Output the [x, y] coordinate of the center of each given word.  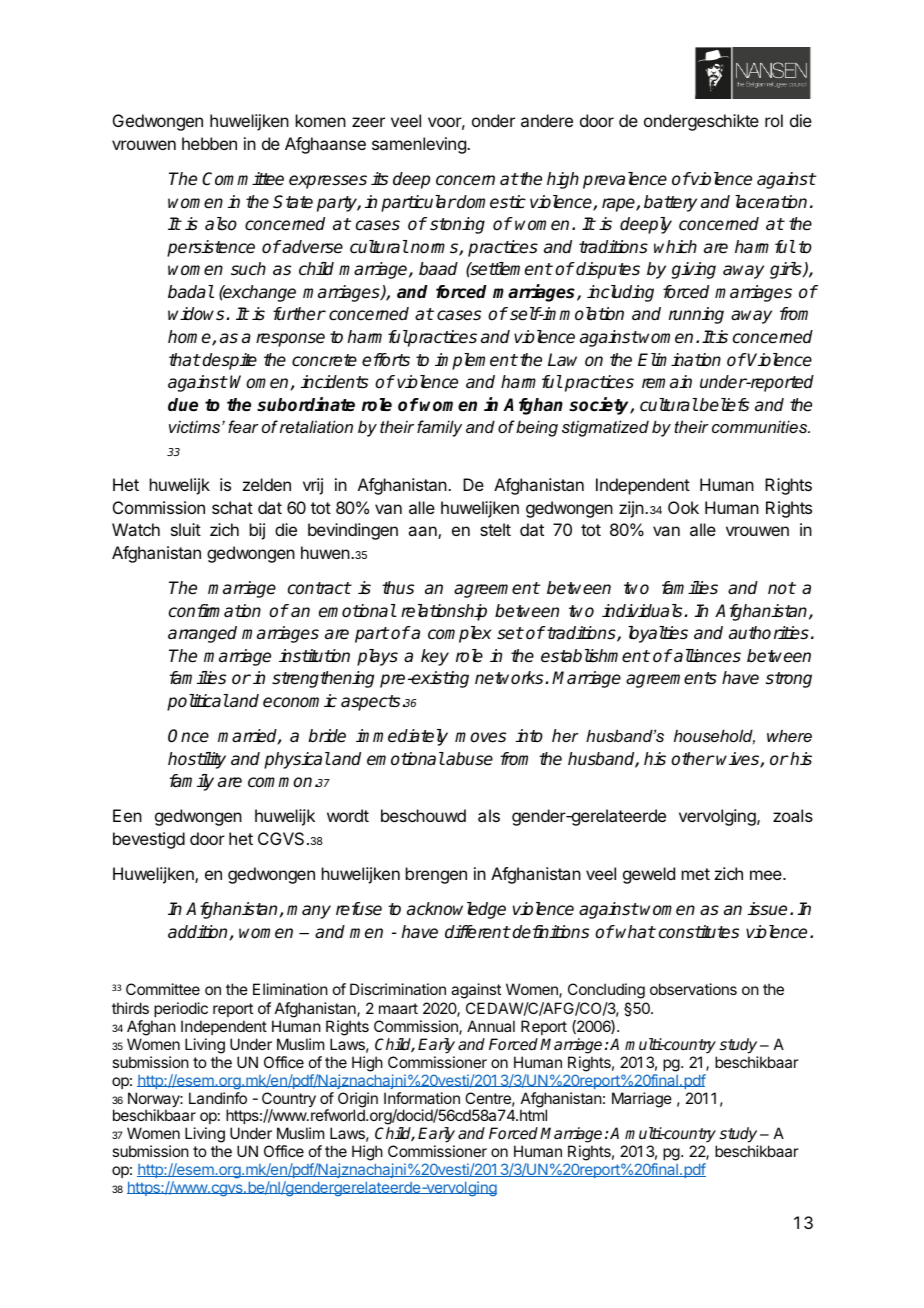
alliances [706, 656]
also [221, 224]
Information [422, 1098]
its [379, 178]
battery [670, 203]
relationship [444, 612]
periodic [181, 1009]
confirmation [215, 611]
